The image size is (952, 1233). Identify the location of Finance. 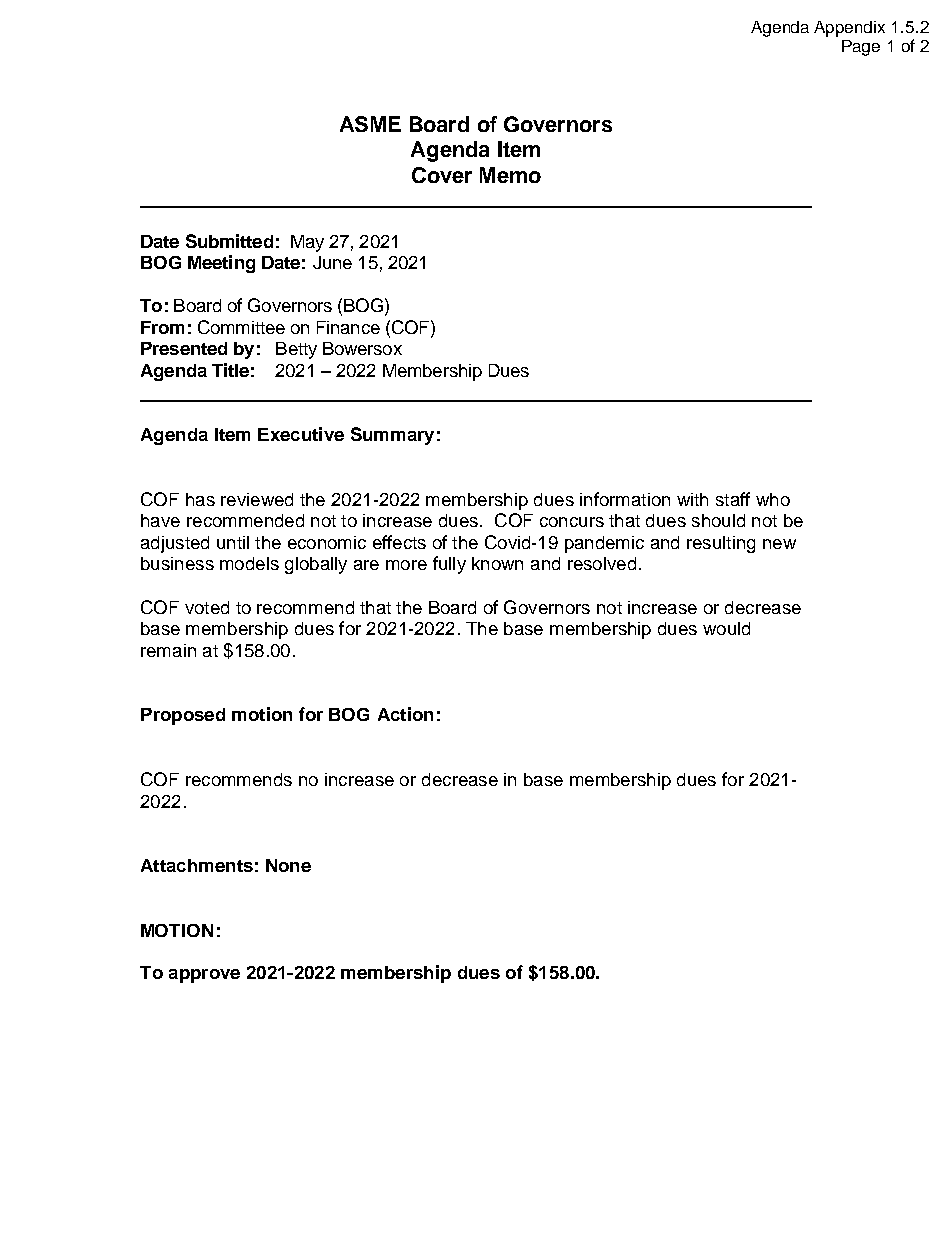
(348, 327).
